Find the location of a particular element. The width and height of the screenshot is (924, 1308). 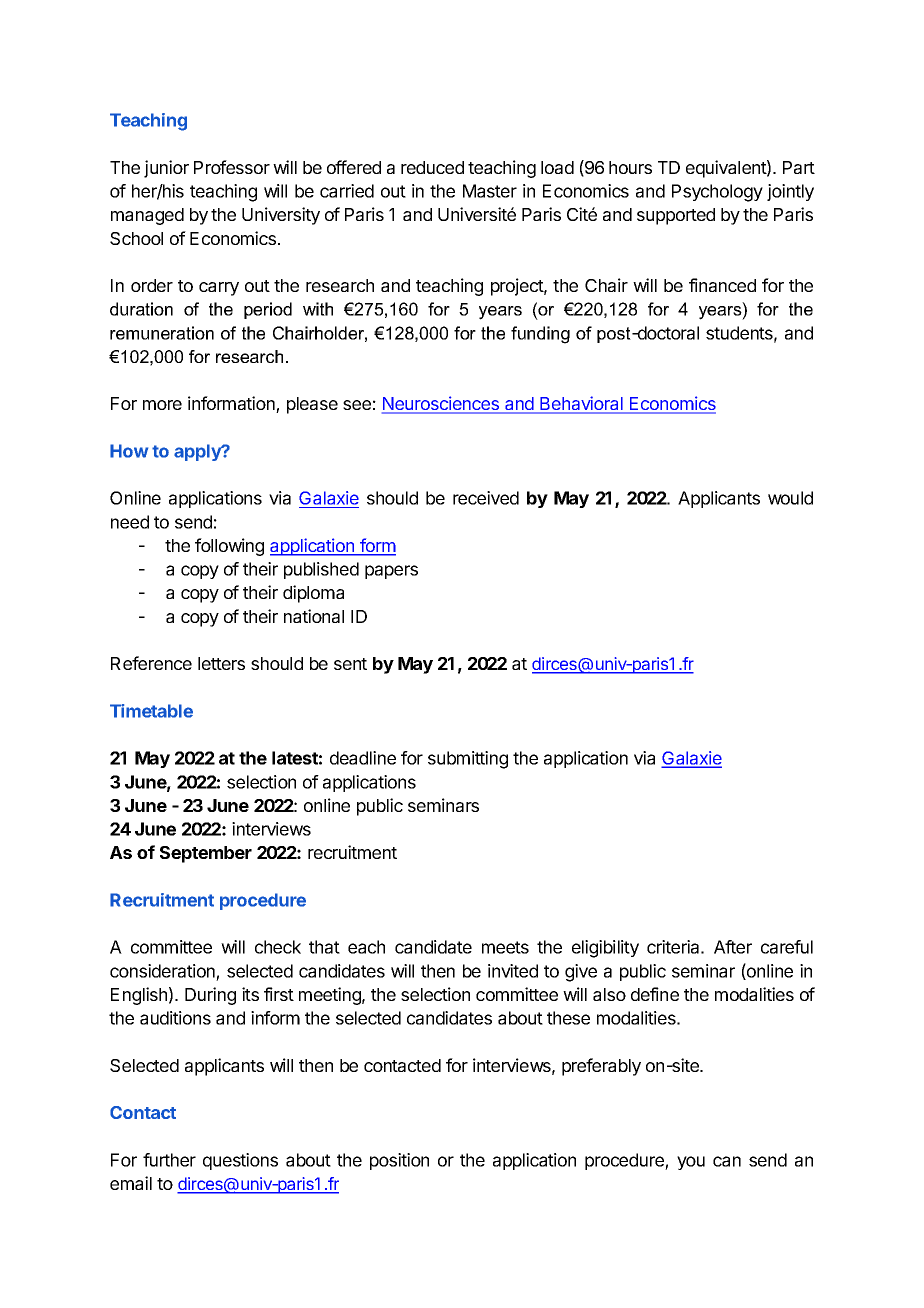

Psychology is located at coordinates (717, 193).
